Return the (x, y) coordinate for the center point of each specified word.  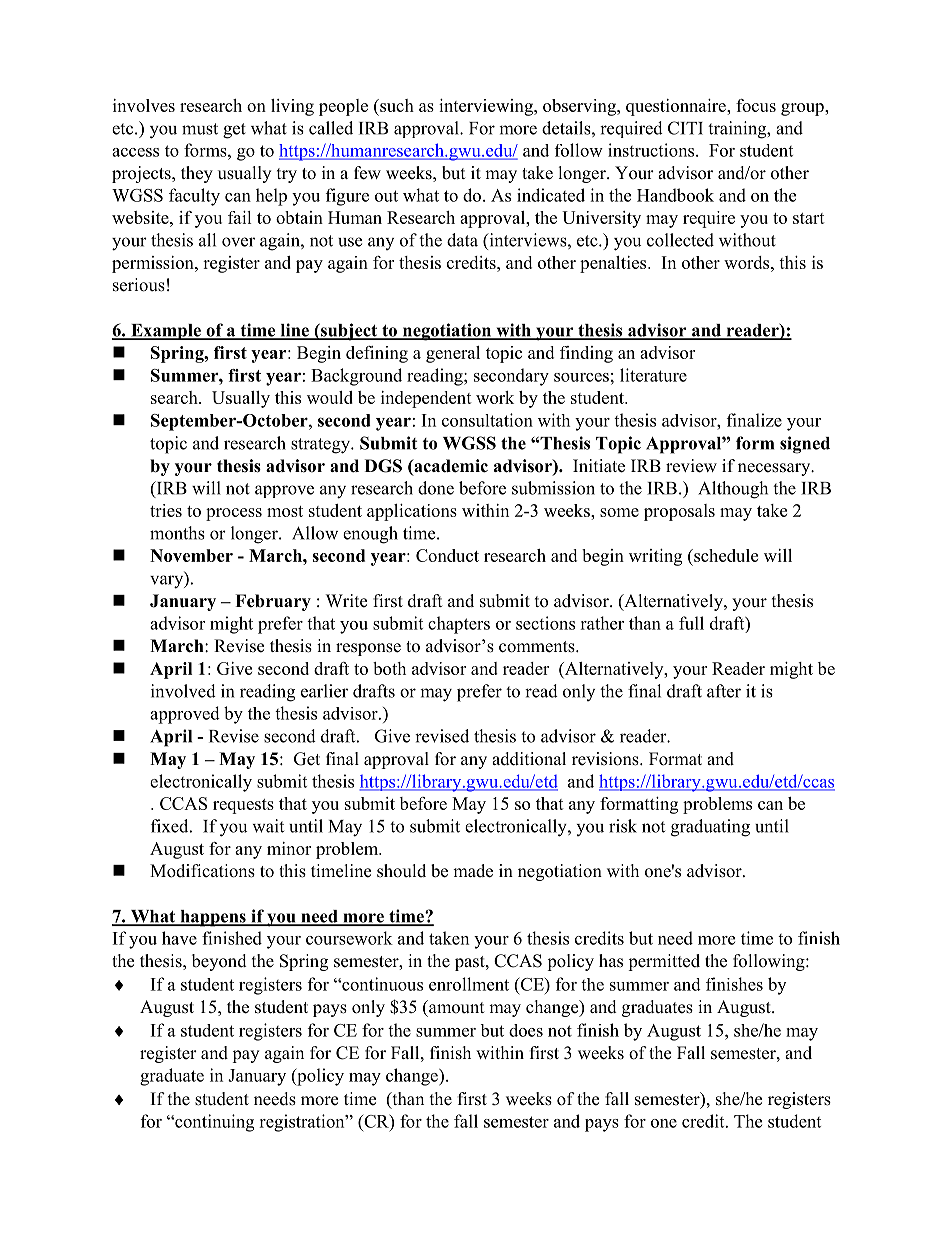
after (724, 691)
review (691, 466)
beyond (219, 962)
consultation (487, 420)
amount (455, 1007)
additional (529, 759)
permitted (664, 962)
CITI (685, 128)
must (200, 129)
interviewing (487, 107)
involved (183, 691)
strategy (321, 446)
